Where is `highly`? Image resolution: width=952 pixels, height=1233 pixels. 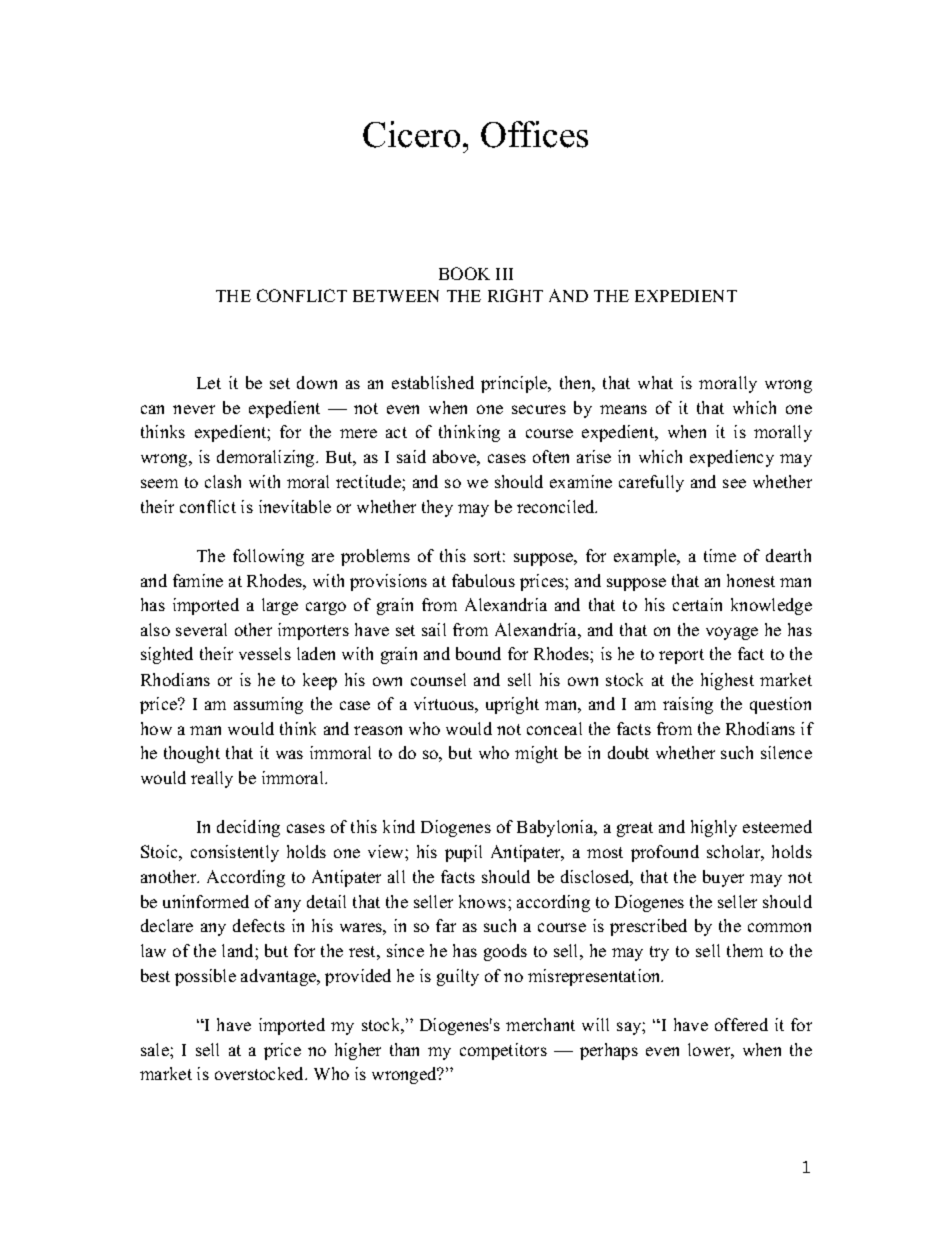 highly is located at coordinates (714, 828).
